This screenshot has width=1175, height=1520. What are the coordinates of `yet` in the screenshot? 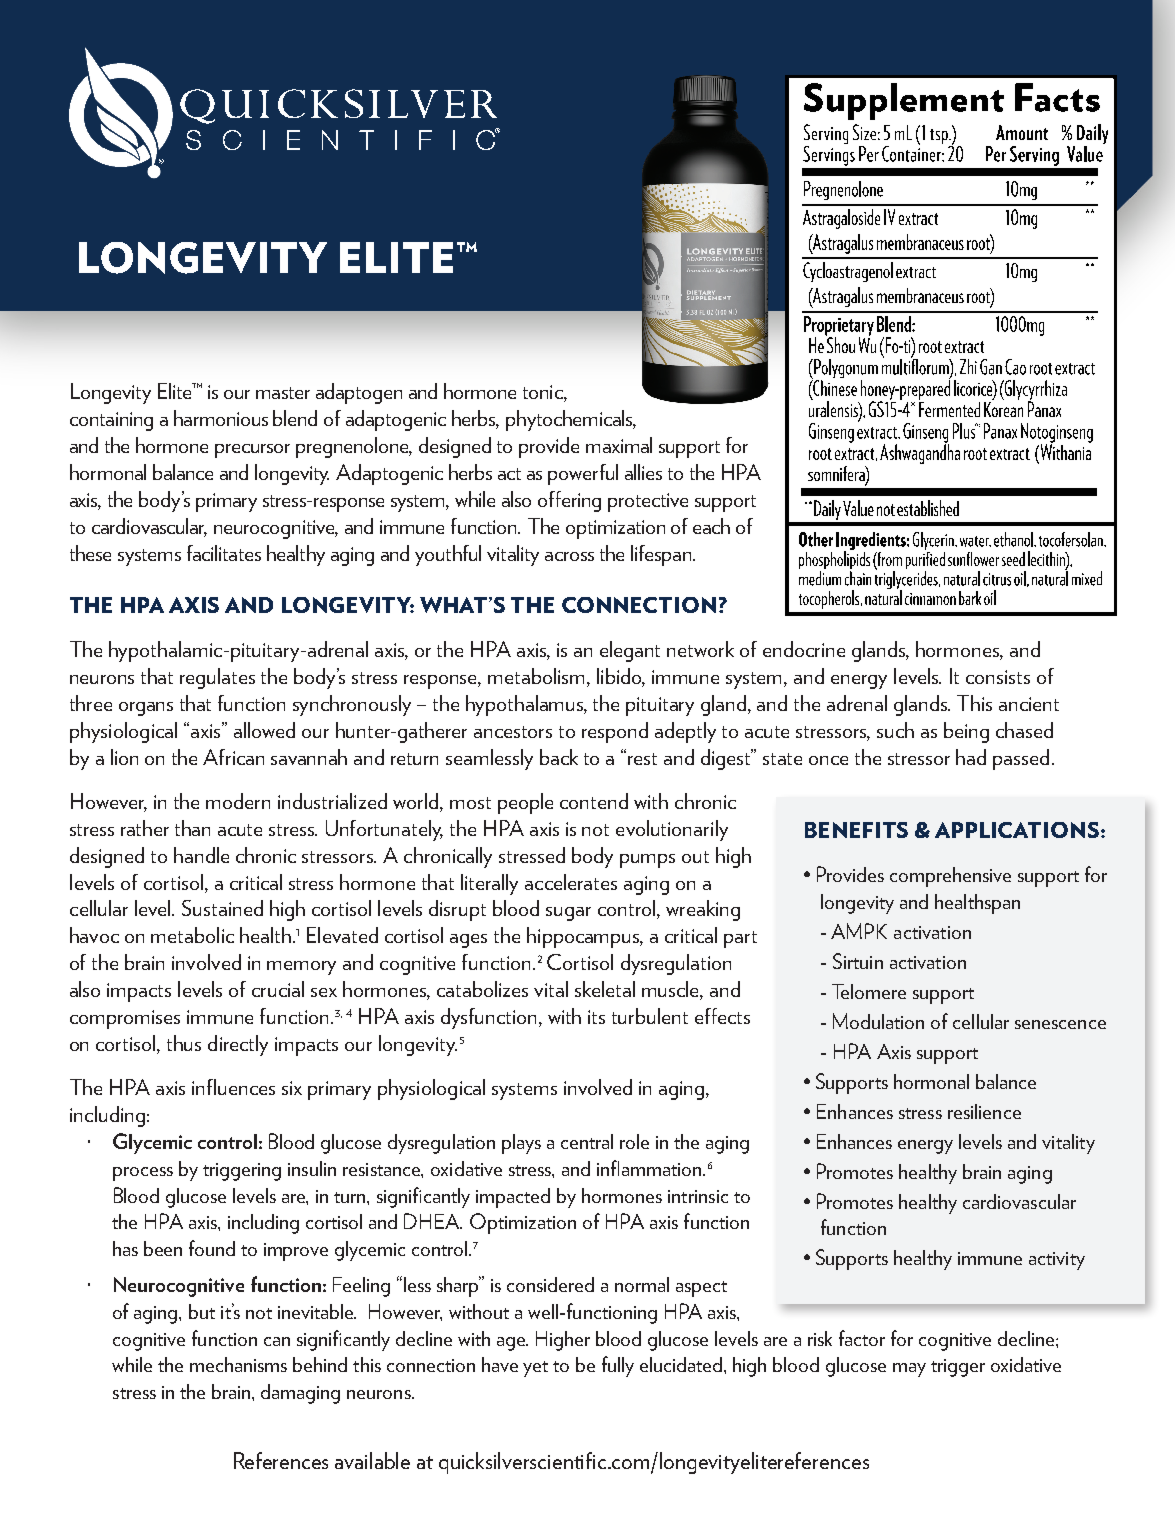 It's located at (535, 1369).
